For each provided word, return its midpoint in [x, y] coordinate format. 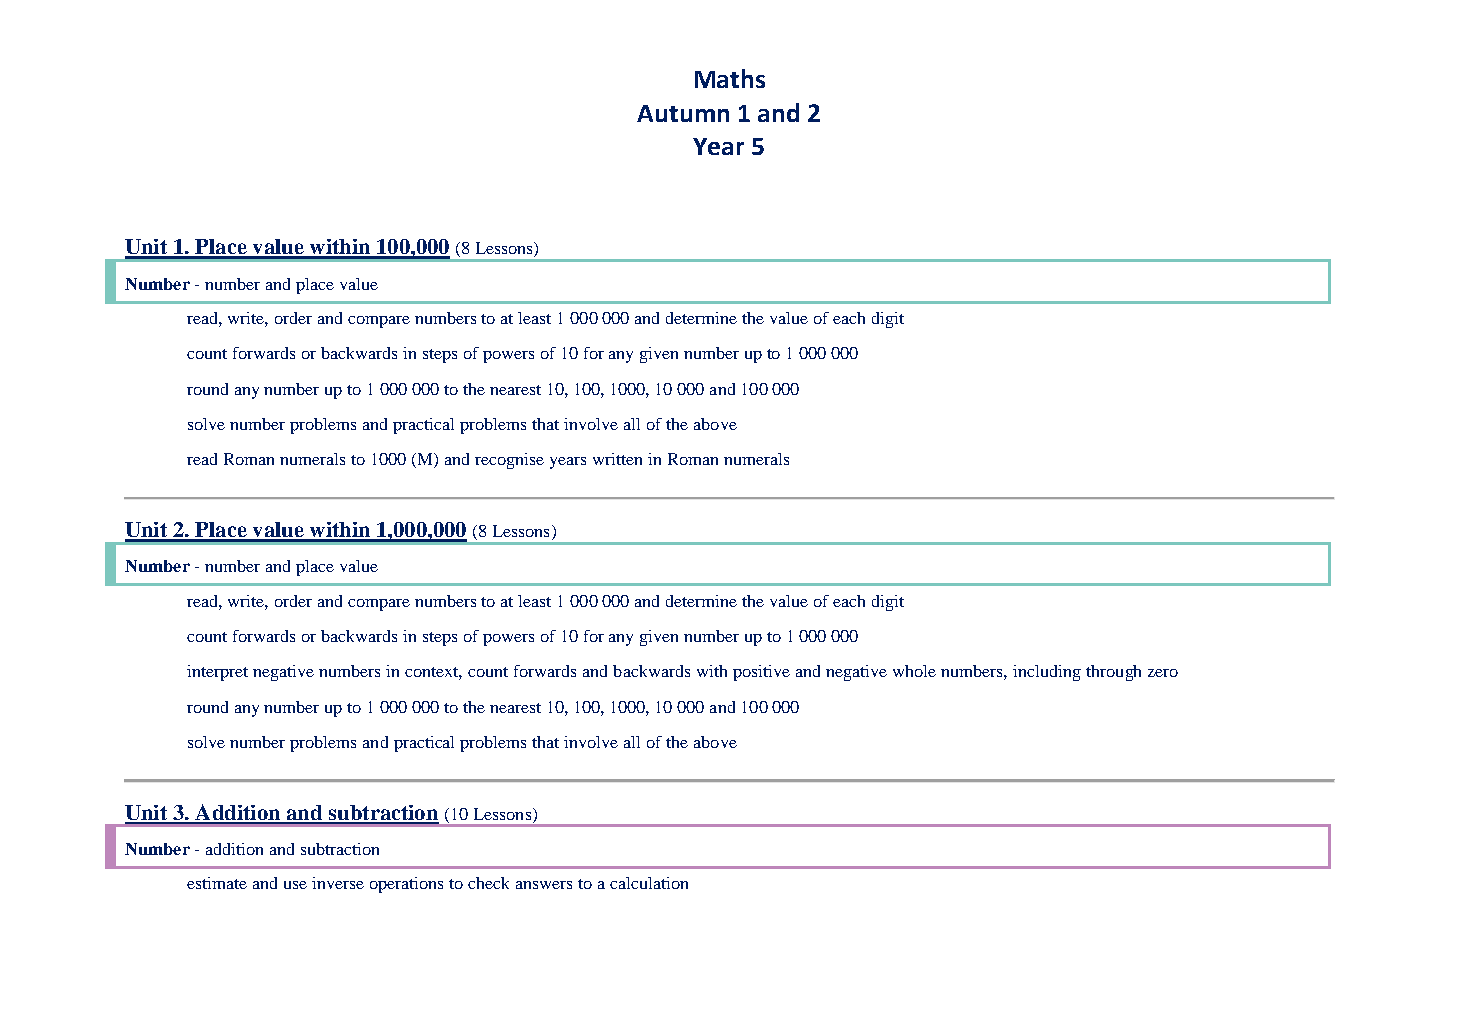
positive [761, 673]
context [433, 673]
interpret [217, 673]
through [1113, 673]
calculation [649, 883]
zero [1163, 673]
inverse [338, 883]
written [617, 459]
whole [914, 671]
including [1047, 673]
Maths [730, 78]
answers [544, 885]
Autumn [683, 113]
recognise [509, 461]
